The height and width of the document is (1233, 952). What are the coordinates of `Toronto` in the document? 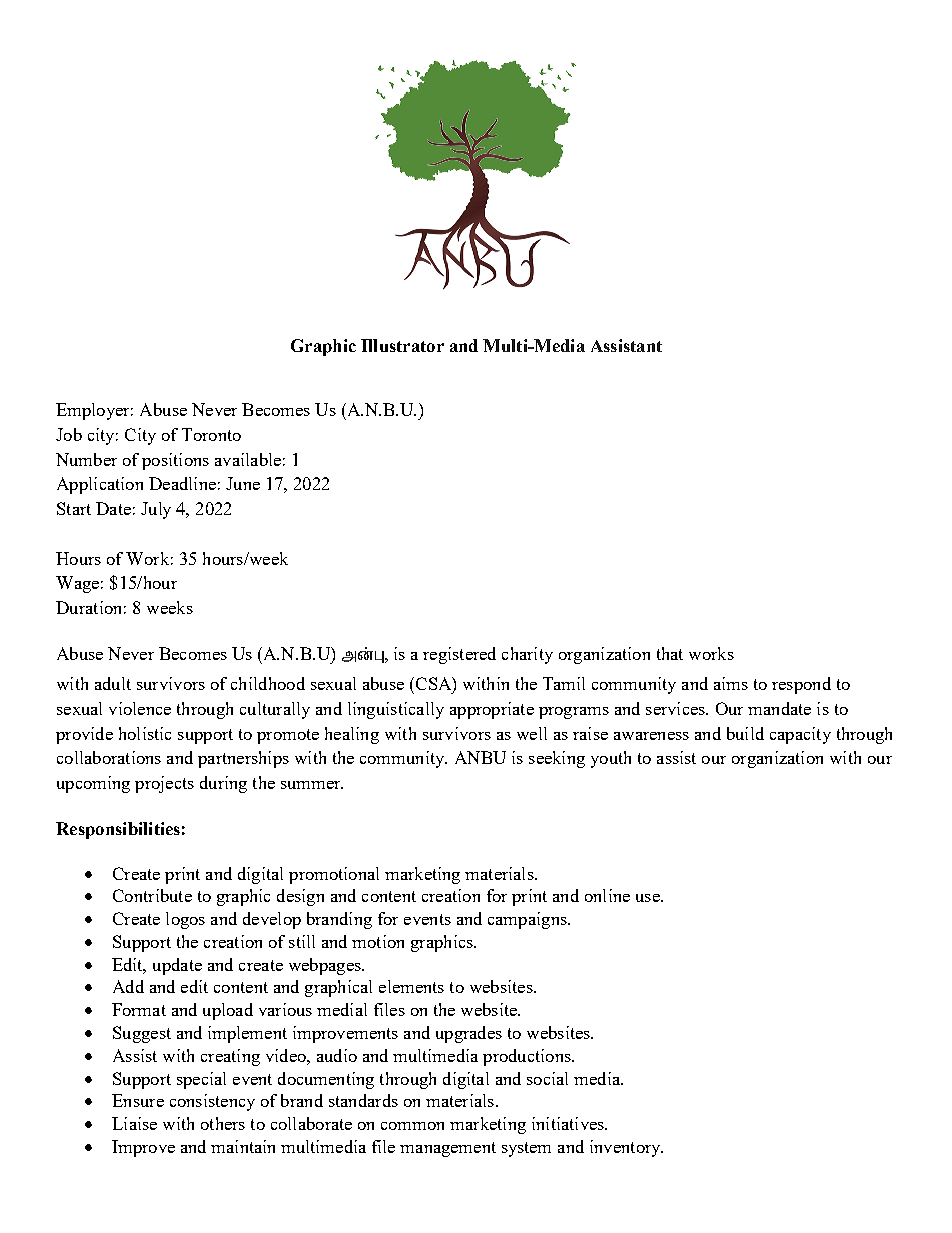 It's located at (211, 434).
